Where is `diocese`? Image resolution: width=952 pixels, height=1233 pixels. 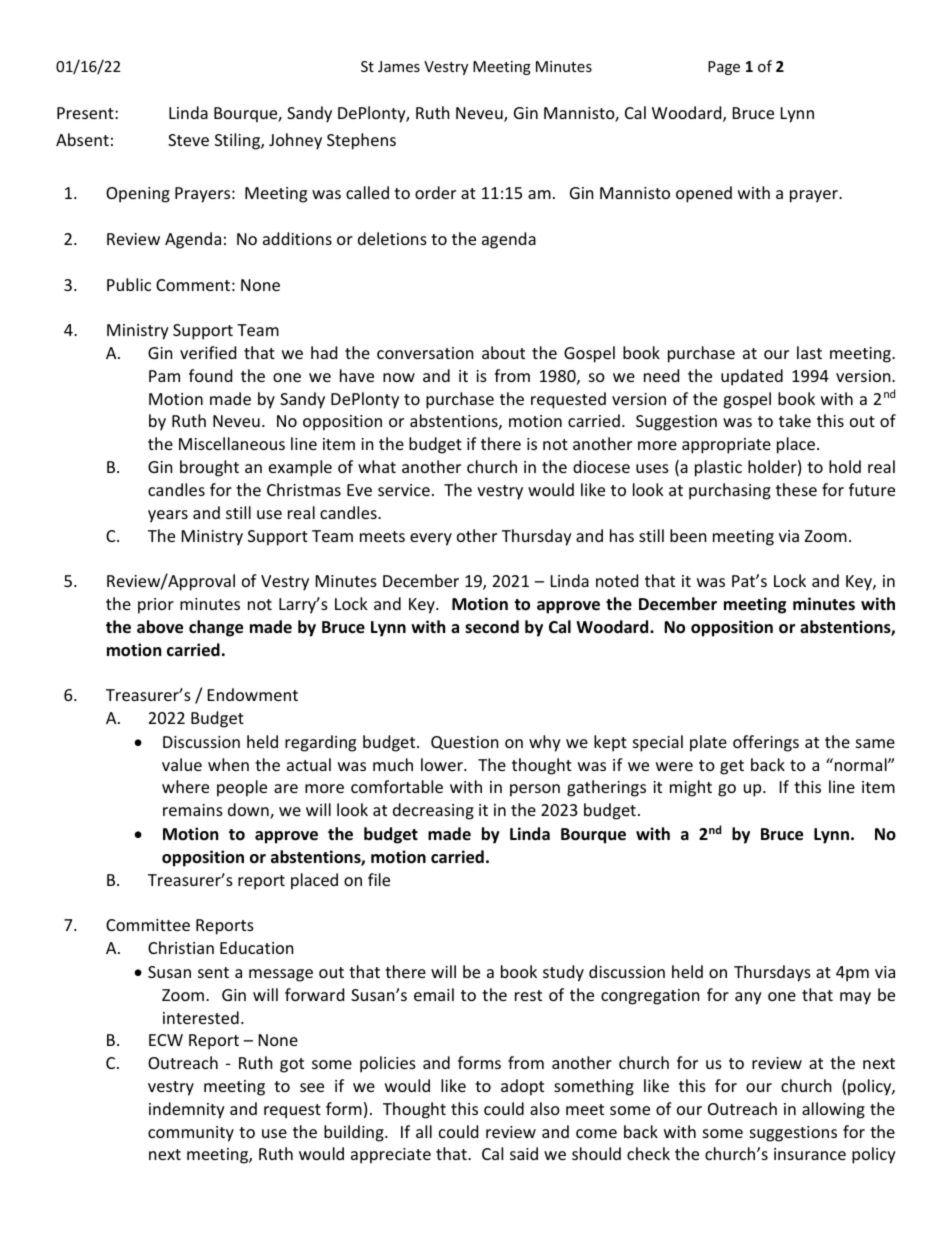
diocese is located at coordinates (601, 466).
